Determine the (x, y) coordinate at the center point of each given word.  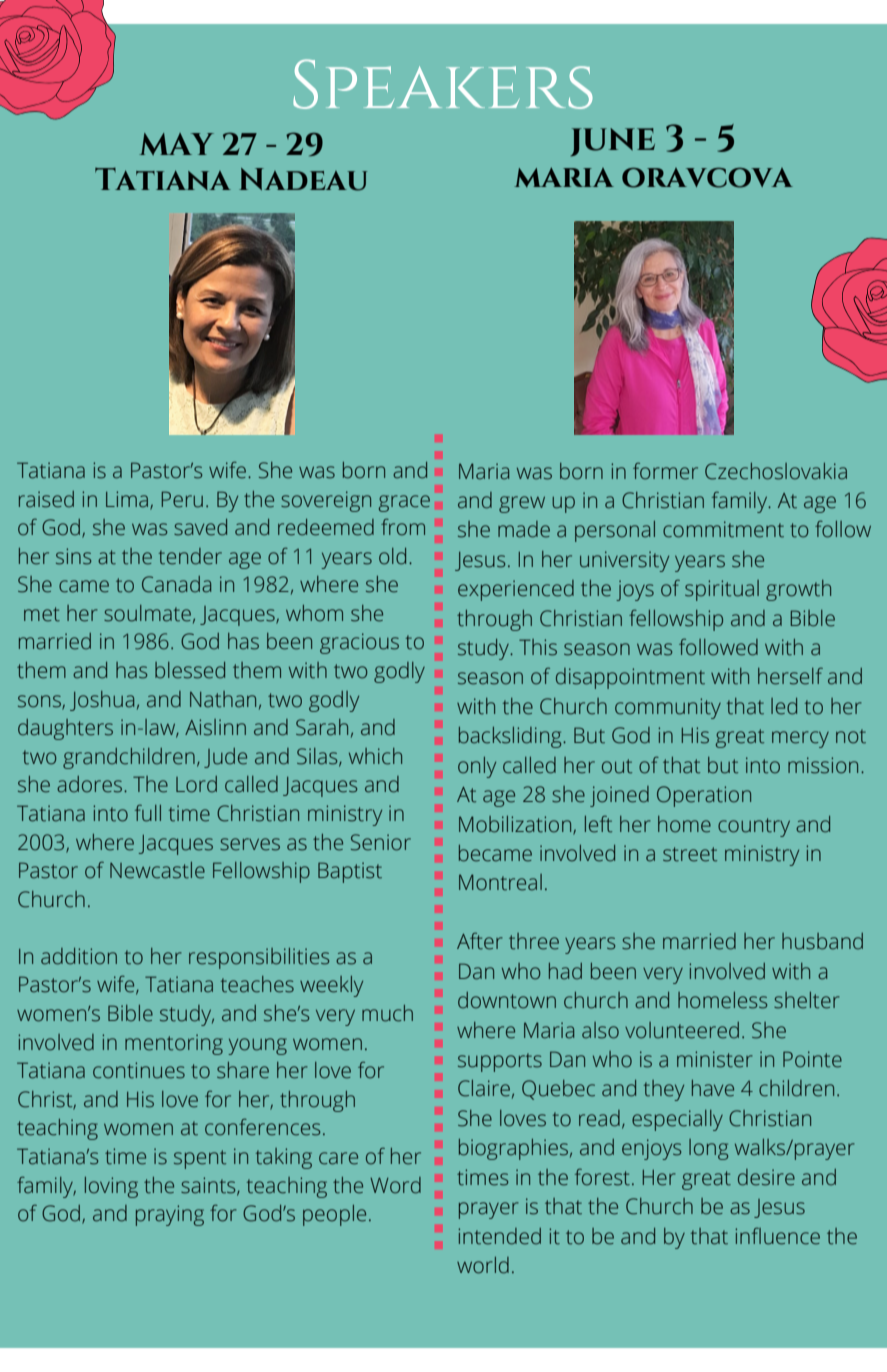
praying (170, 1215)
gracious (359, 643)
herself (790, 676)
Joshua (102, 701)
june (613, 142)
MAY (176, 144)
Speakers (443, 84)
